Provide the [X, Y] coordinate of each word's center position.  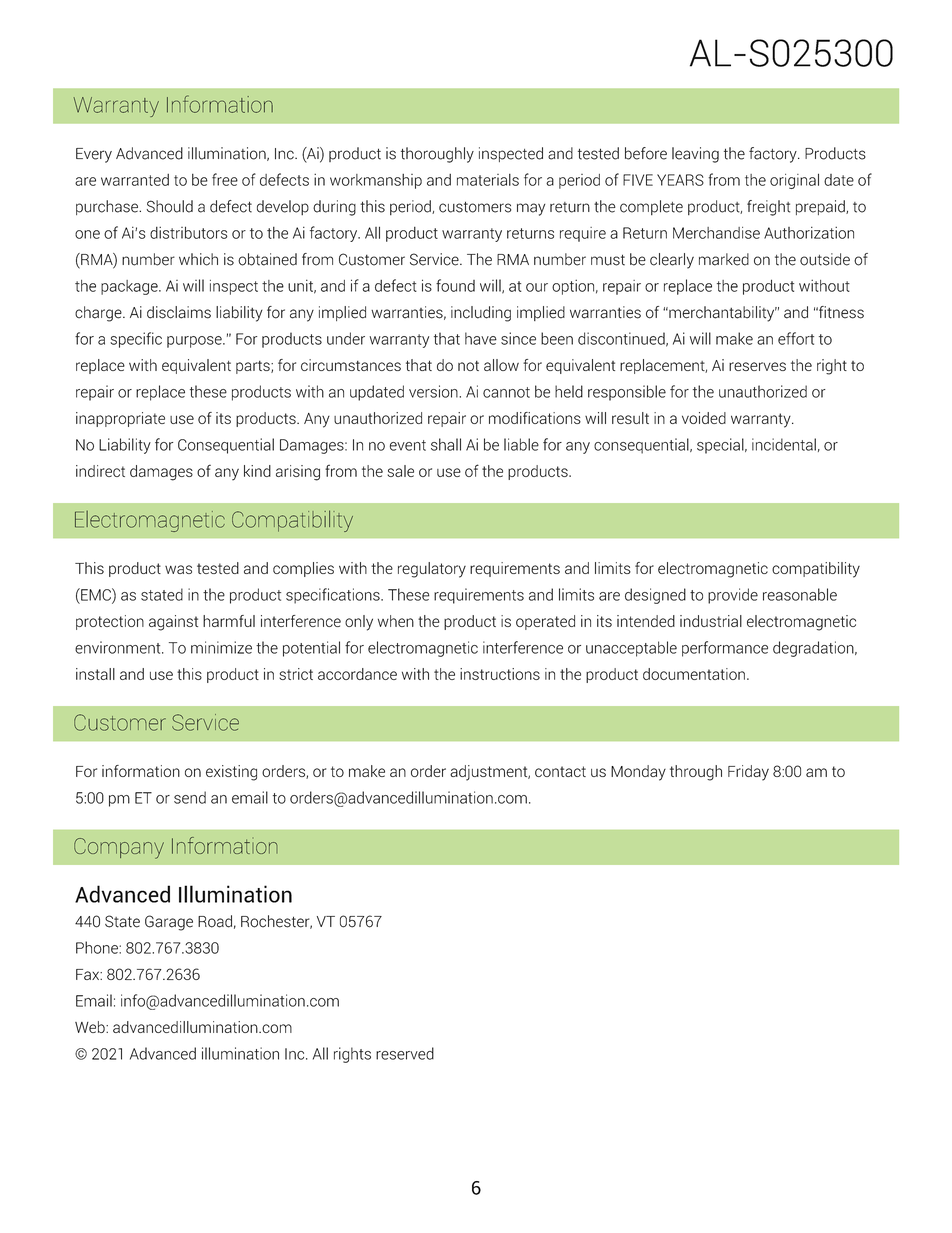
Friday [748, 773]
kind [257, 471]
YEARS [680, 180]
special [721, 446]
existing [231, 773]
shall [446, 444]
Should [170, 206]
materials [488, 180]
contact [560, 771]
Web [91, 1027]
